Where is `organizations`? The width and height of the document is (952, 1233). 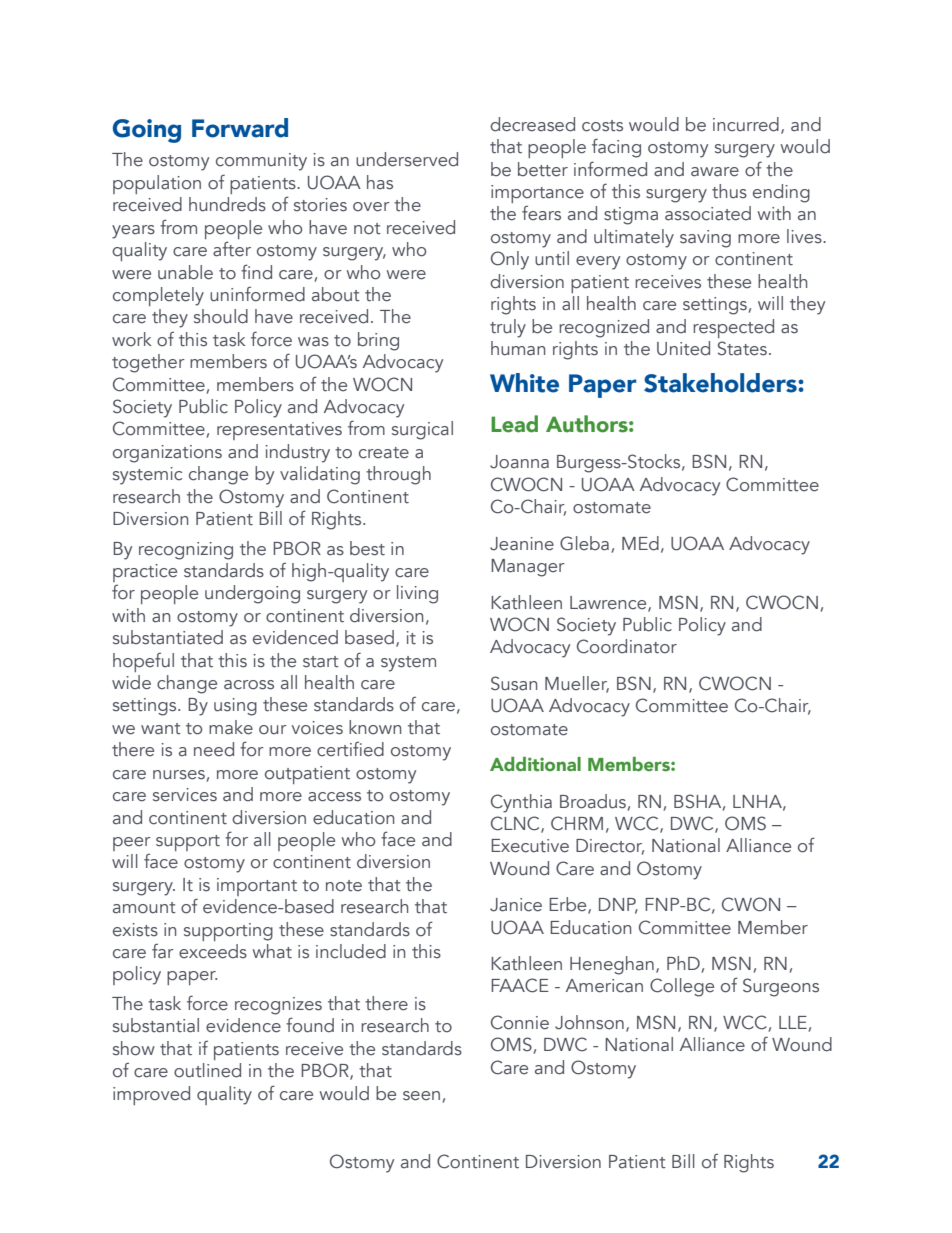
organizations is located at coordinates (167, 454).
